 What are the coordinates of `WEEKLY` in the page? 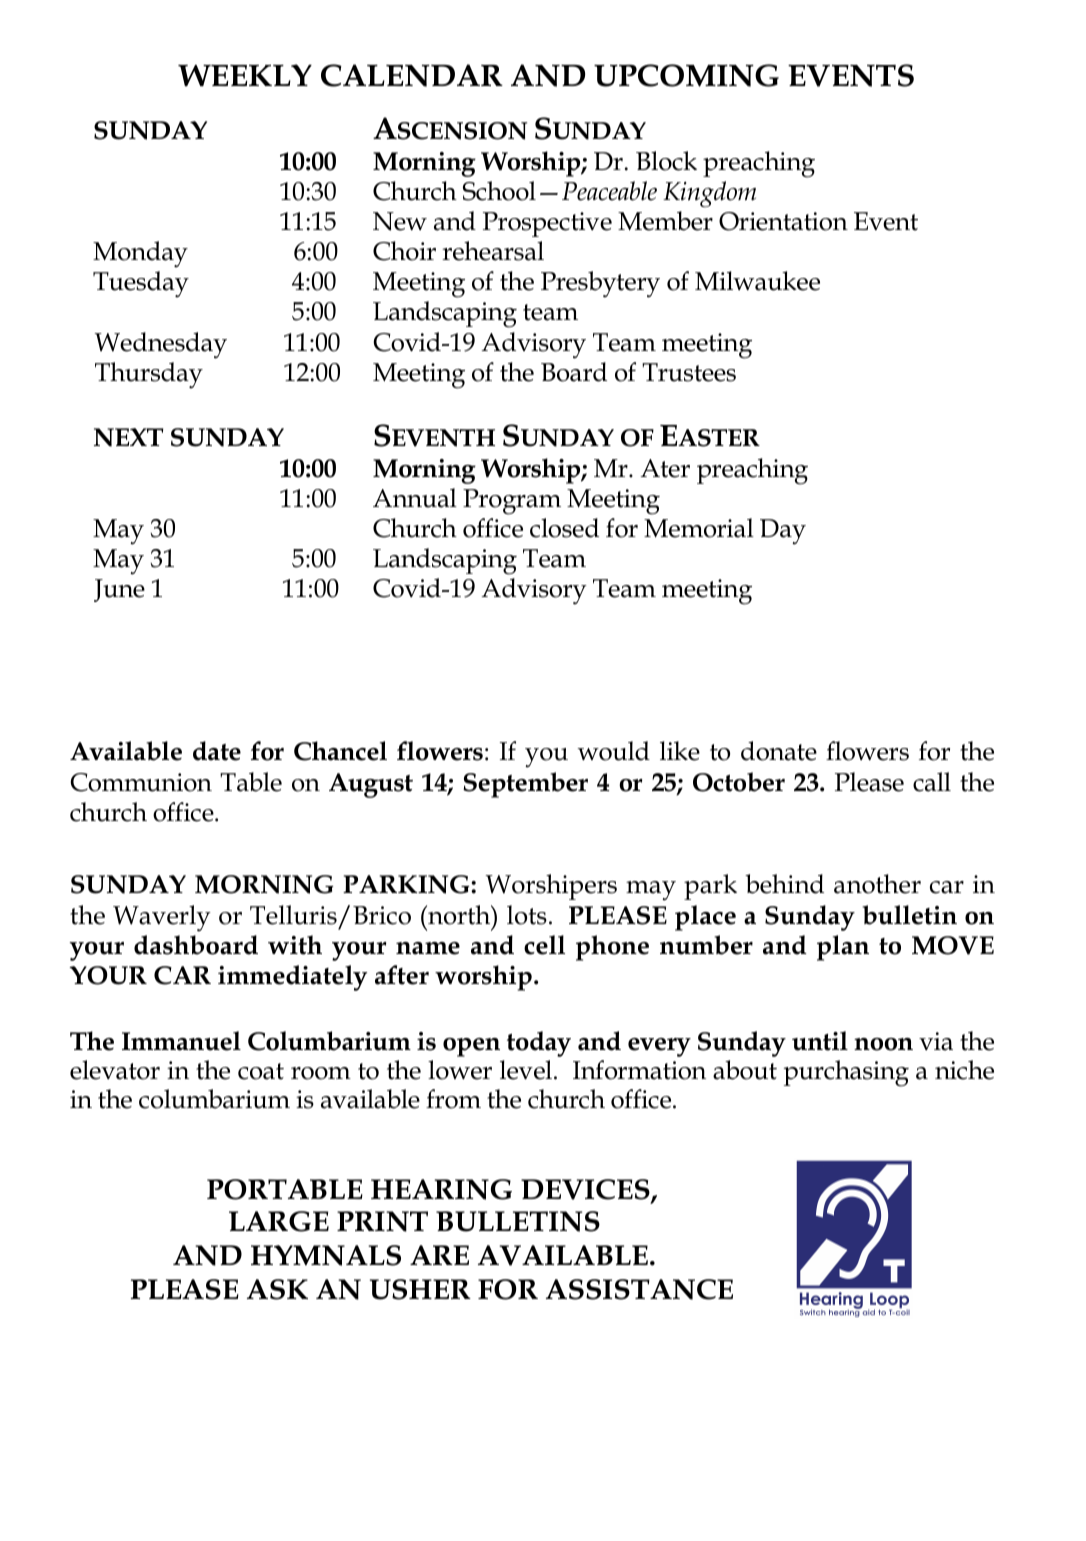 It's located at (245, 75).
